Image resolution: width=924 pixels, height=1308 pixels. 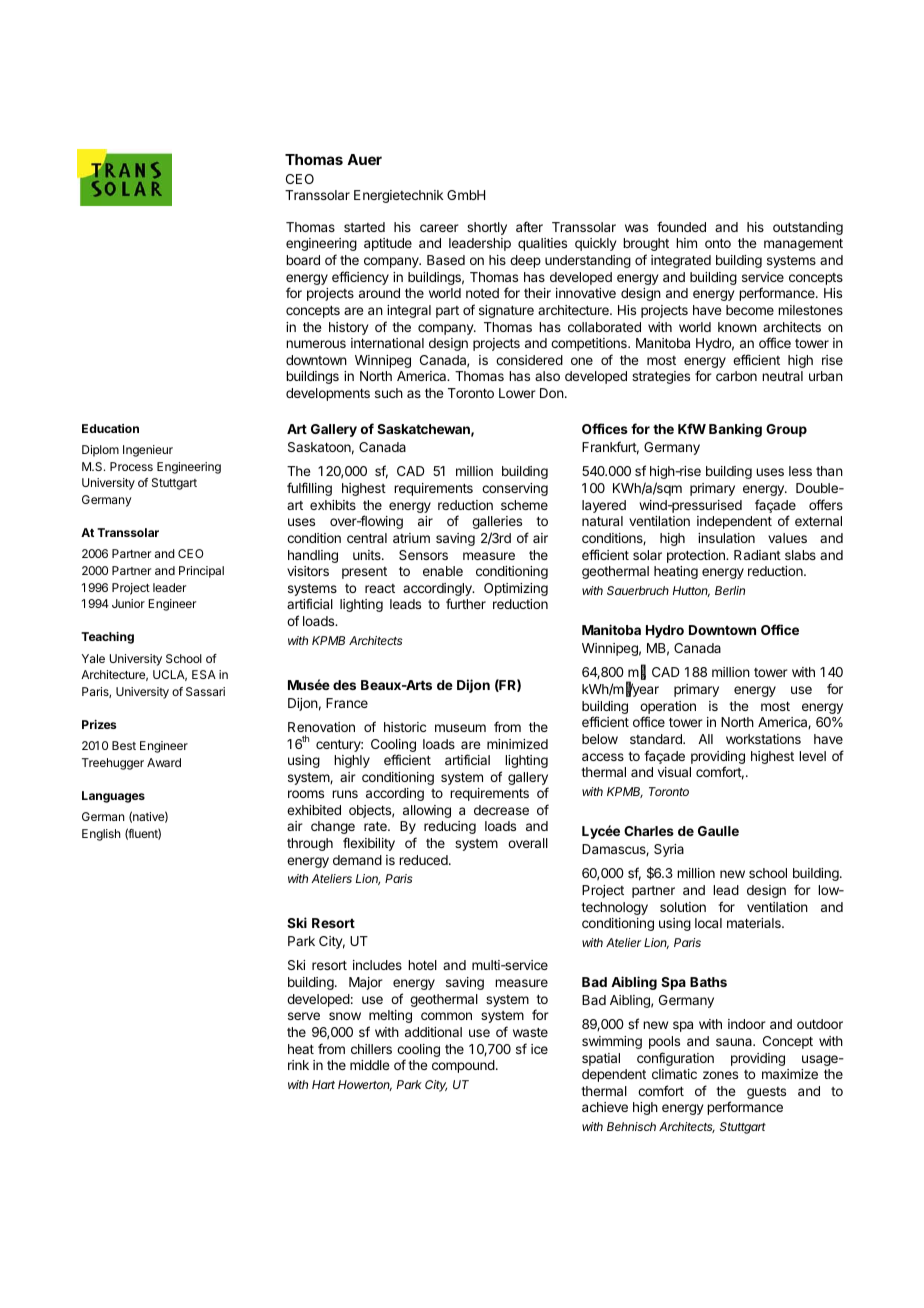 What do you see at coordinates (427, 811) in the screenshot?
I see `allowing` at bounding box center [427, 811].
